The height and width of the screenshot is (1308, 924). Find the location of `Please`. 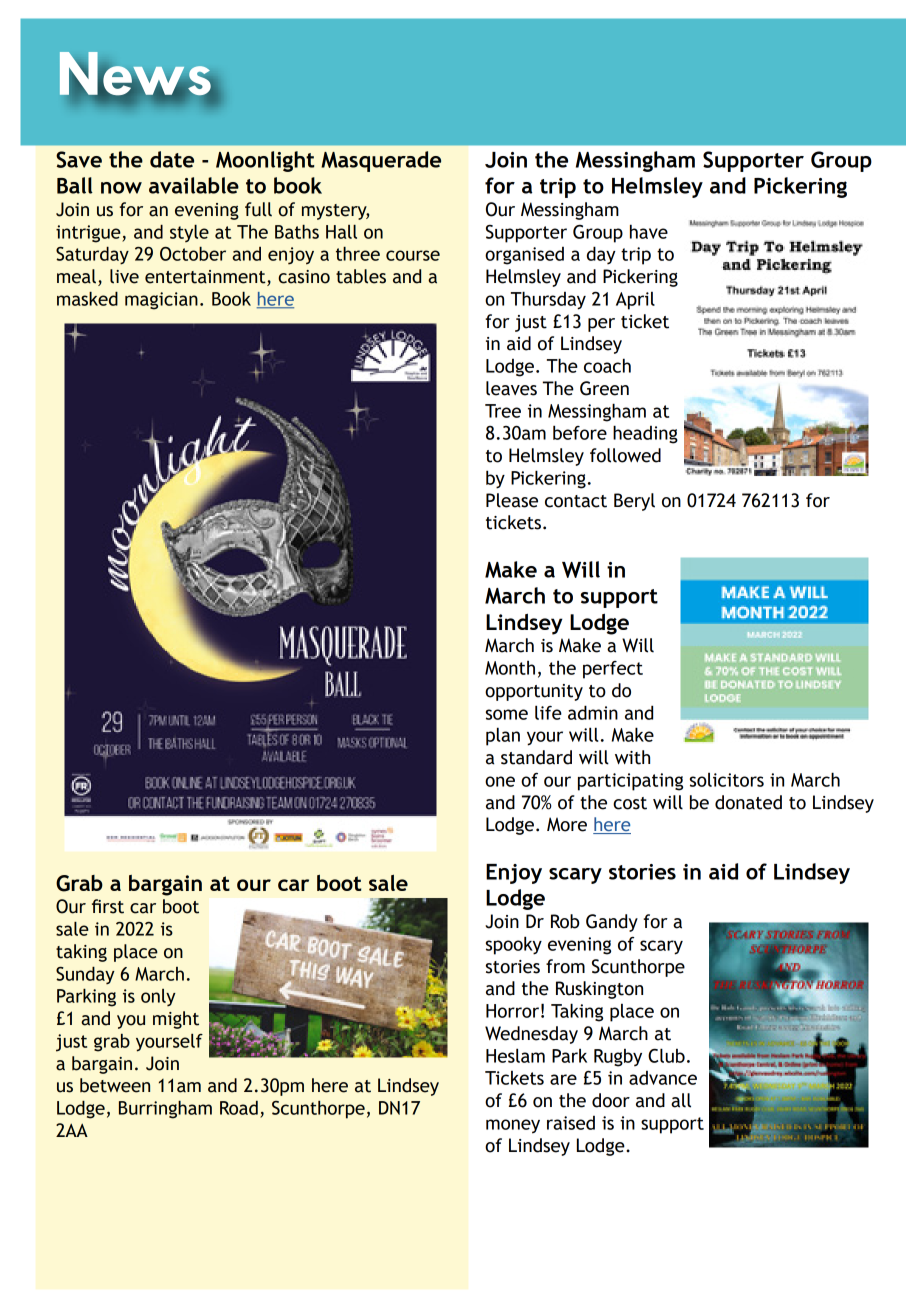

Please is located at coordinates (512, 500).
